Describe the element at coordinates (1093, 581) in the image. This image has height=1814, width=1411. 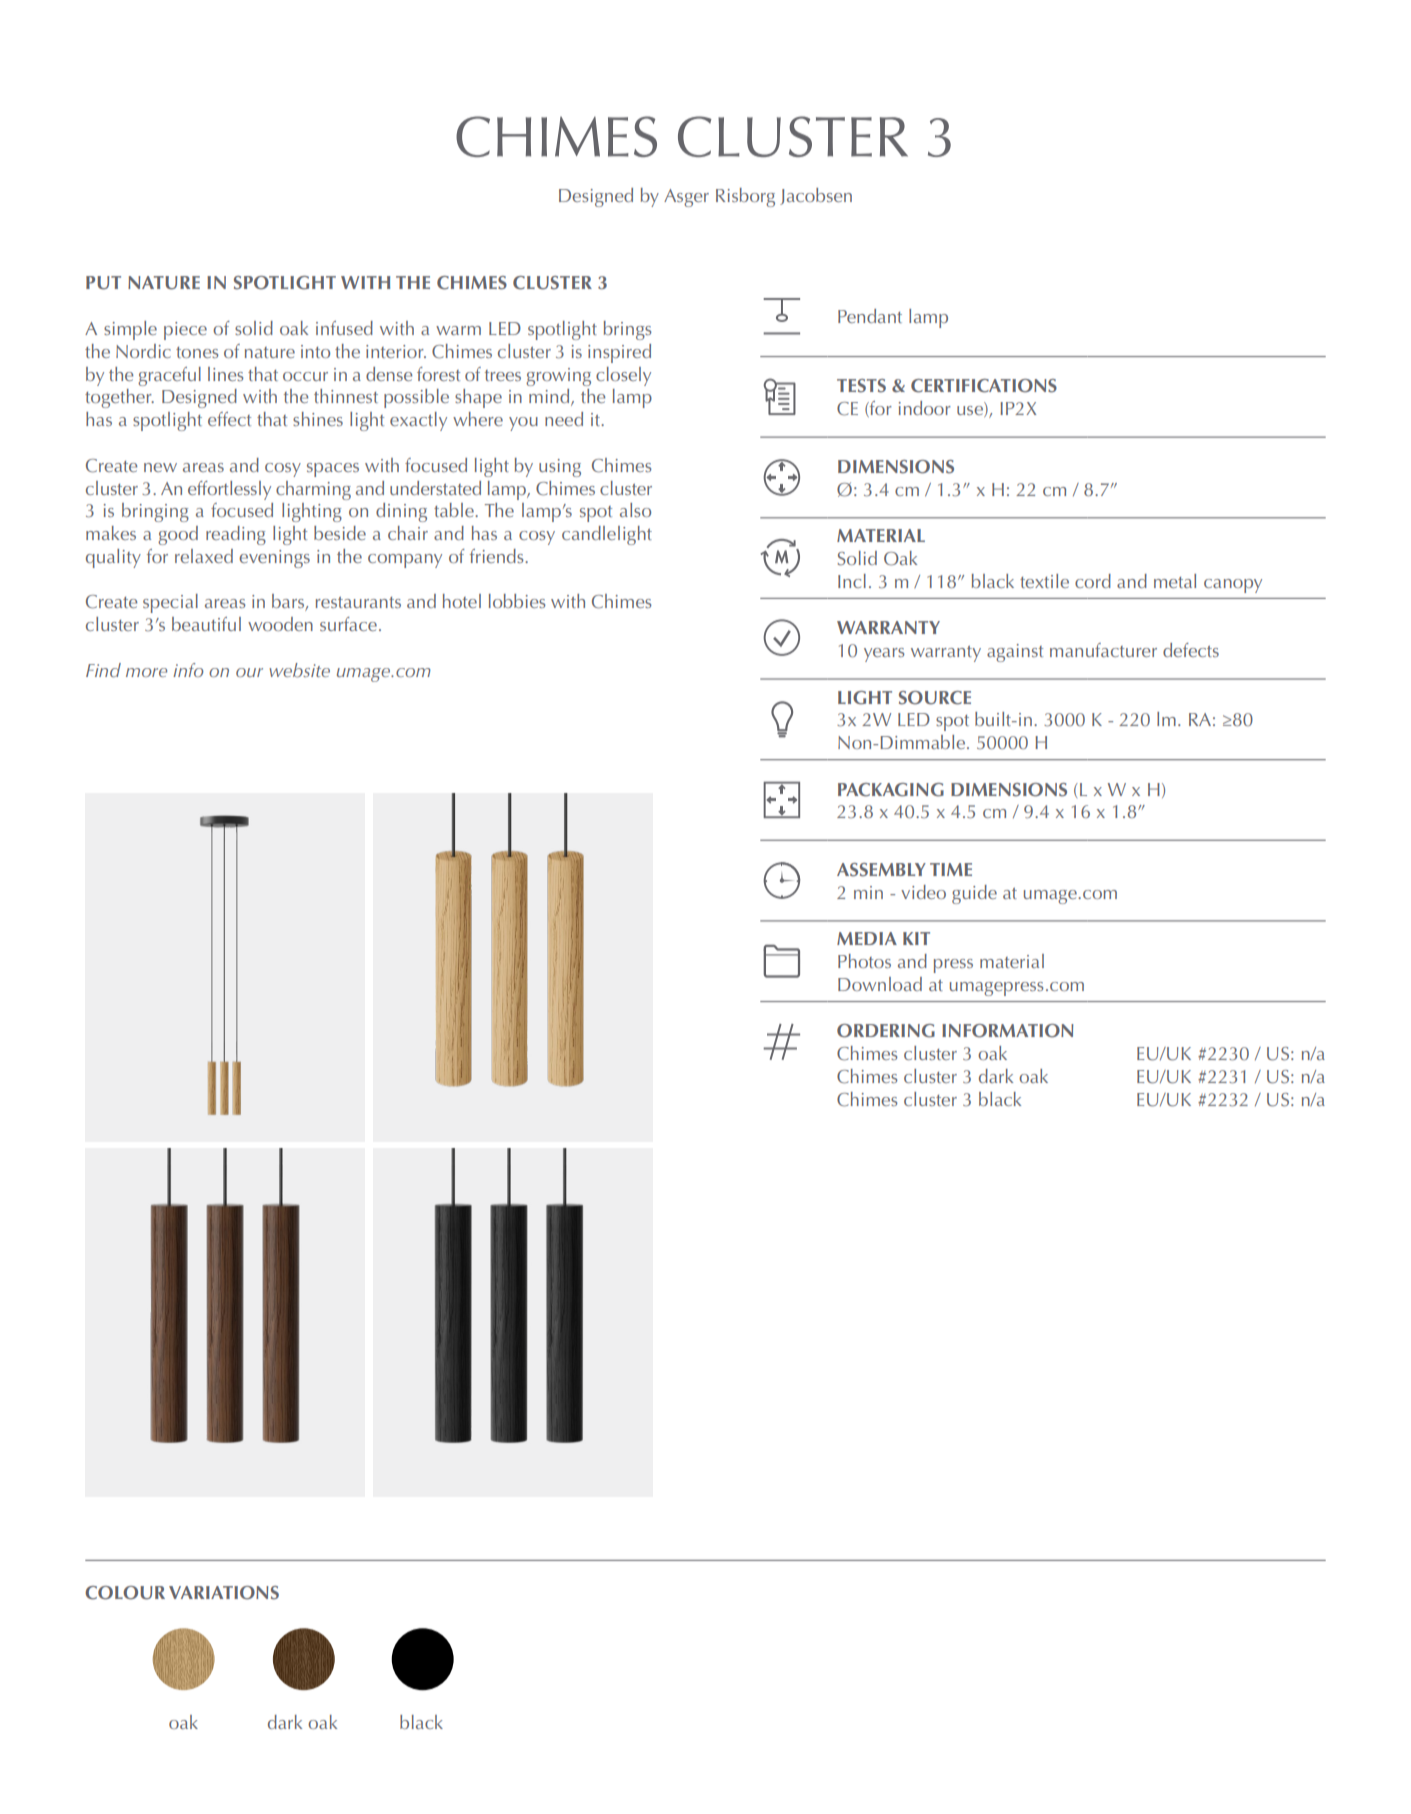
I see `cord` at that location.
